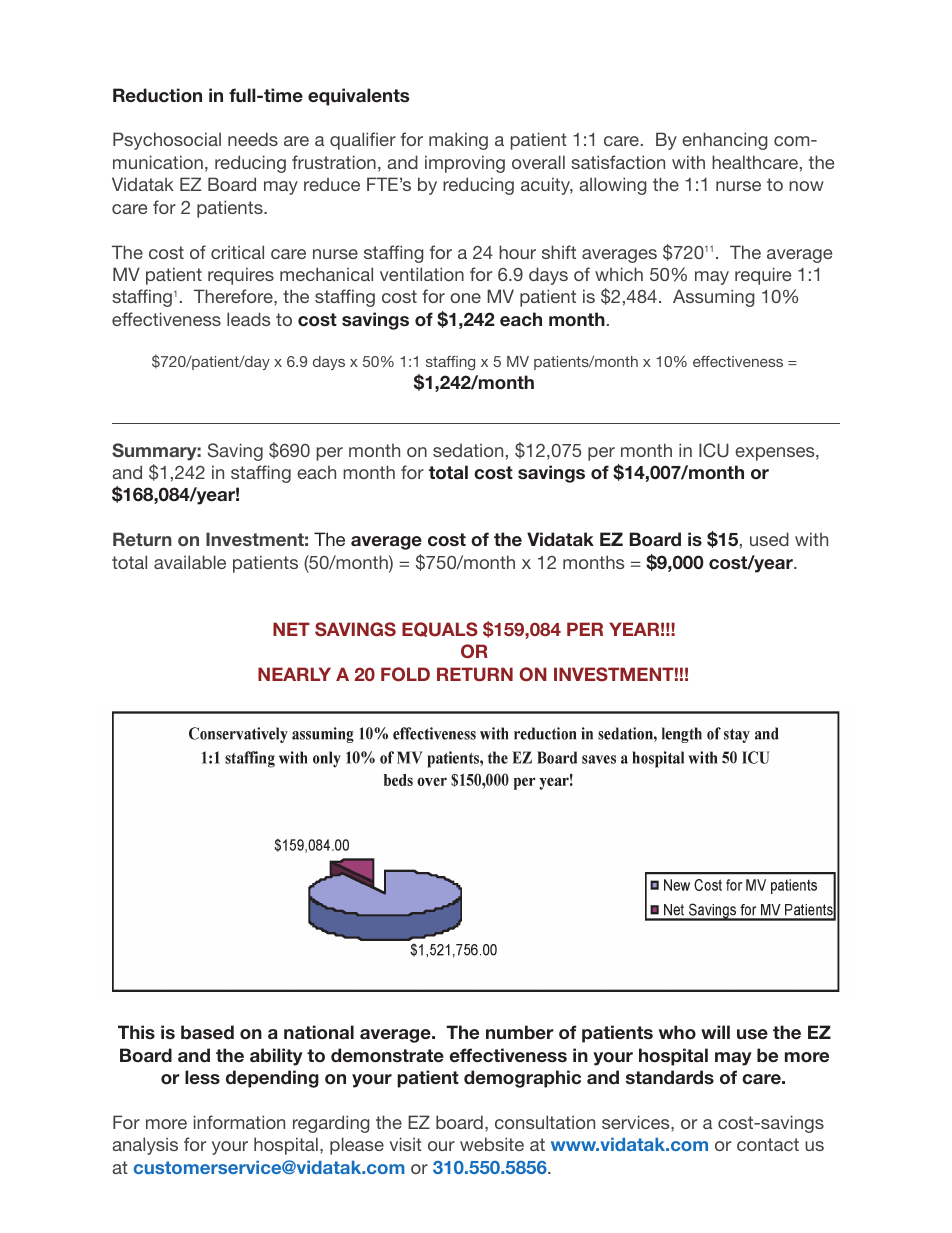 This image has height=1233, width=952. Describe the element at coordinates (253, 139) in the image. I see `needs` at that location.
